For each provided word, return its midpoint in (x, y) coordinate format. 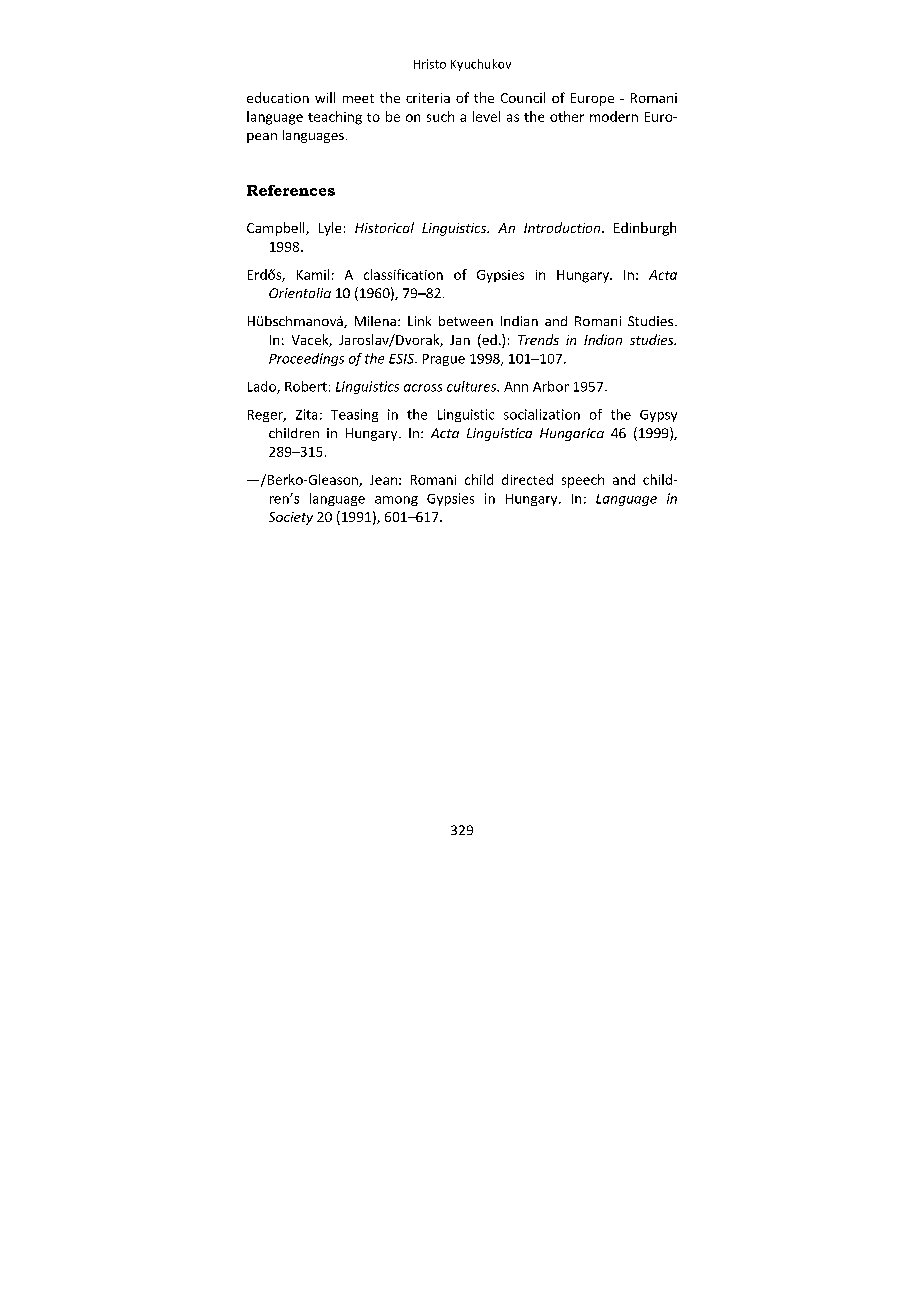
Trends (538, 339)
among (396, 501)
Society (291, 518)
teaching (335, 118)
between (466, 321)
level (486, 116)
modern (614, 116)
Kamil (313, 274)
